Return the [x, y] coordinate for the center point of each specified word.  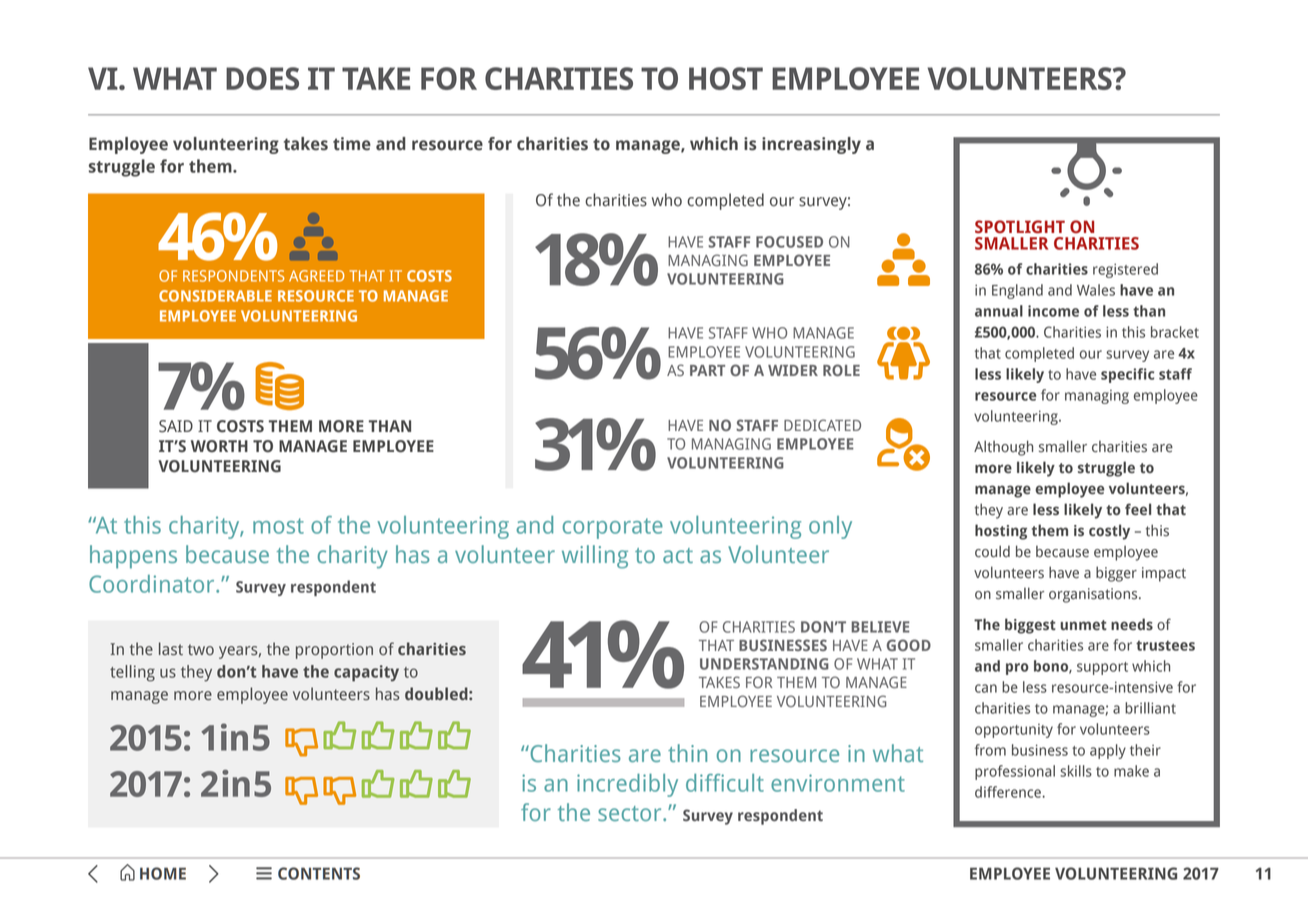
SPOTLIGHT [1020, 227]
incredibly [627, 785]
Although [1003, 448]
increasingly [811, 145]
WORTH [219, 446]
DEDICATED [822, 425]
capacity [366, 673]
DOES [262, 78]
